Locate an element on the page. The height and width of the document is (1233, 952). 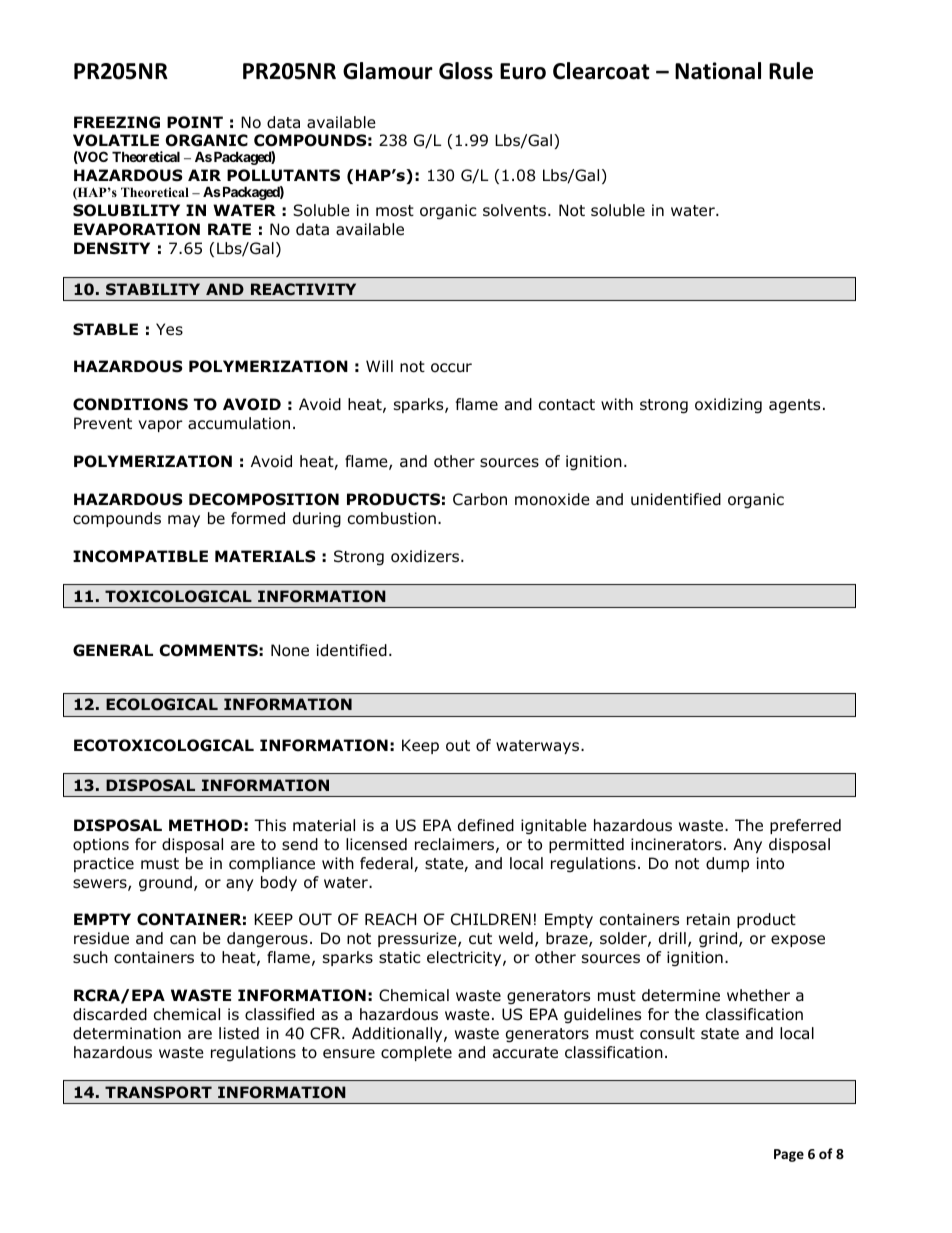
Carbon is located at coordinates (480, 499).
